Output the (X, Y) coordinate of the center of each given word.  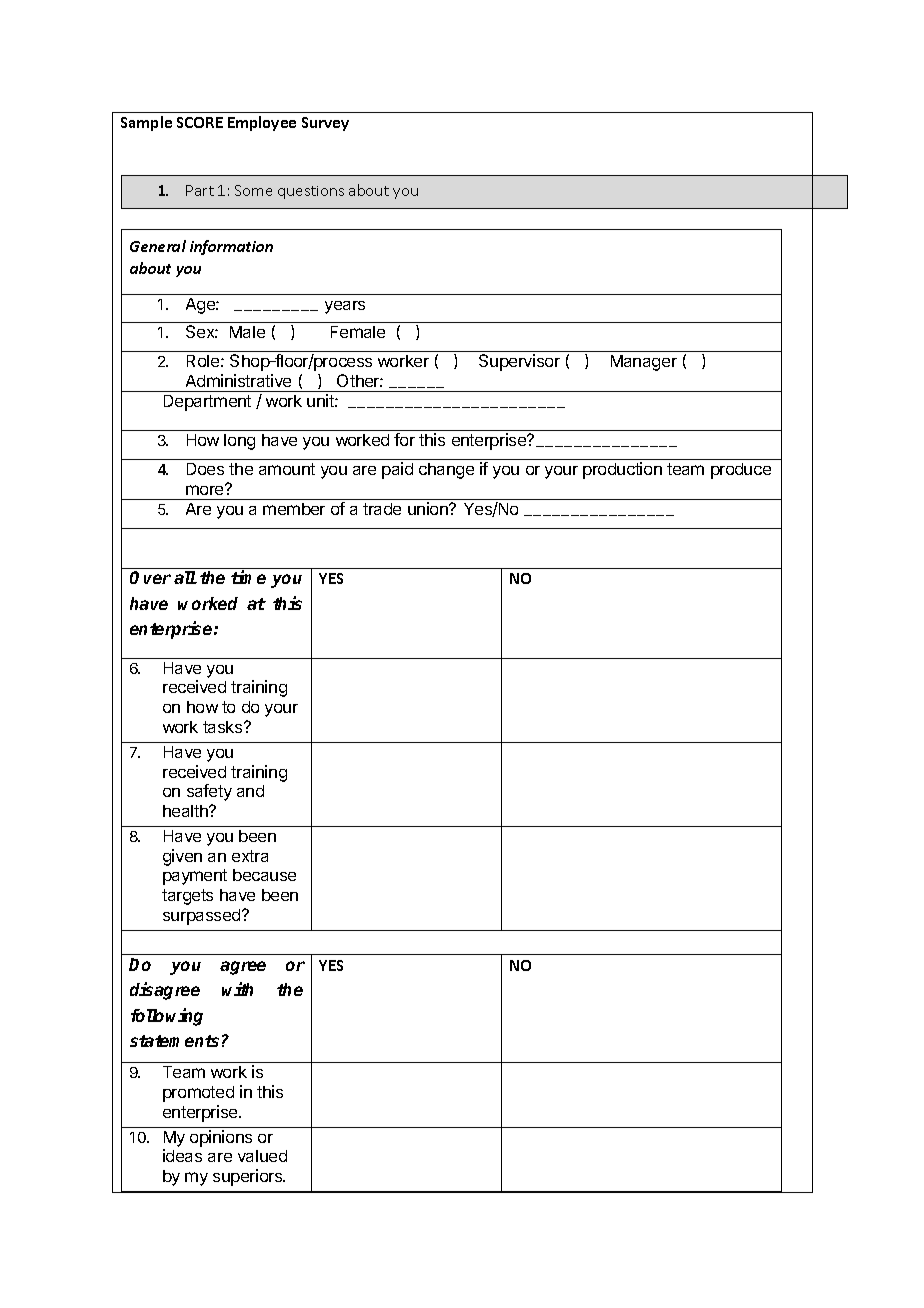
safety (209, 792)
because (264, 875)
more (206, 489)
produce (741, 471)
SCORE (200, 122)
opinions (221, 1138)
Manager (644, 363)
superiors (249, 1177)
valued (262, 1156)
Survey (325, 124)
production (622, 470)
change (446, 471)
